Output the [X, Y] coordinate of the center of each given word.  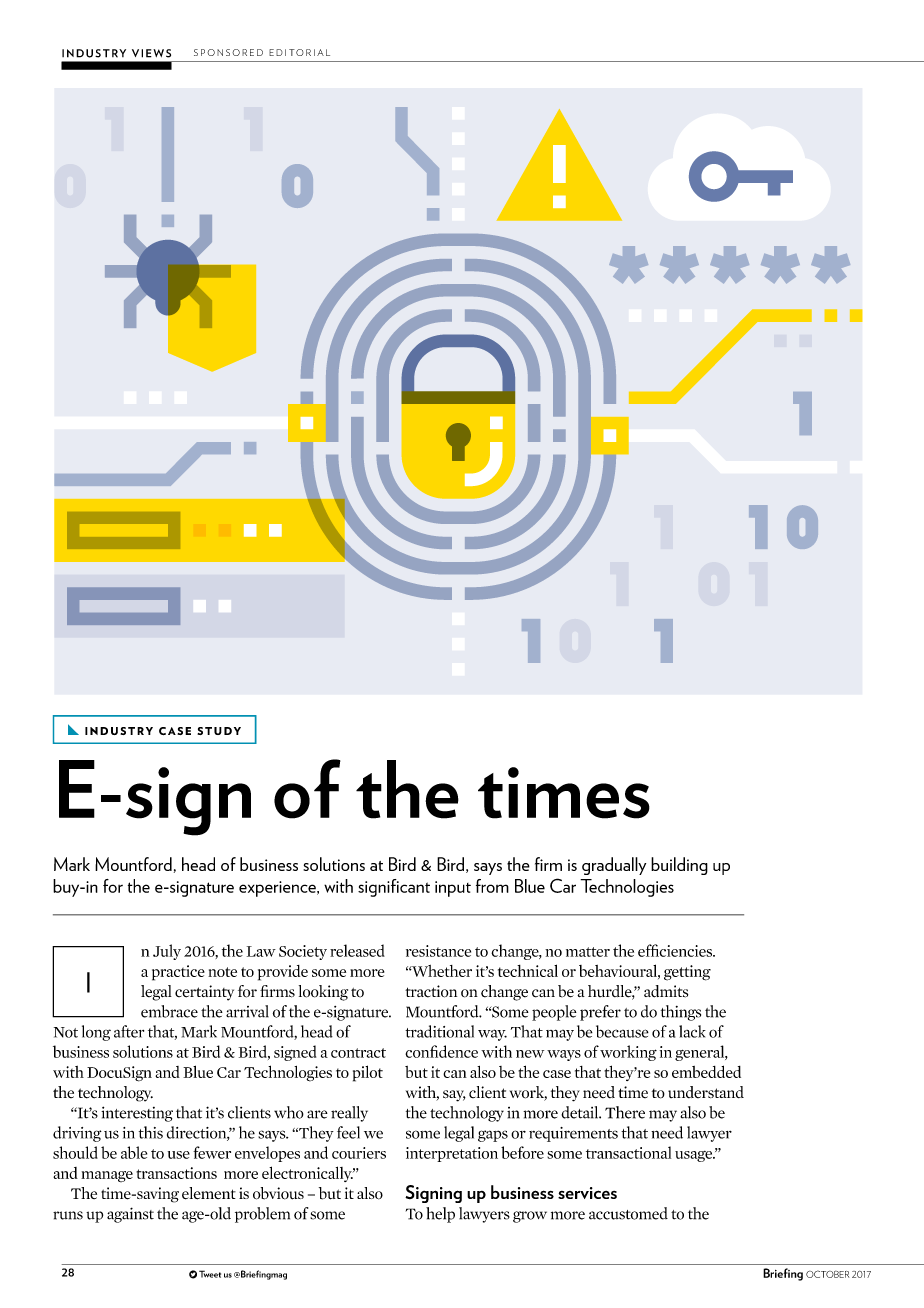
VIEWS [151, 53]
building [679, 866]
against [130, 1215]
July [167, 952]
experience [278, 889]
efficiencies [676, 950]
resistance [438, 951]
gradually [614, 866]
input [453, 889]
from [492, 886]
